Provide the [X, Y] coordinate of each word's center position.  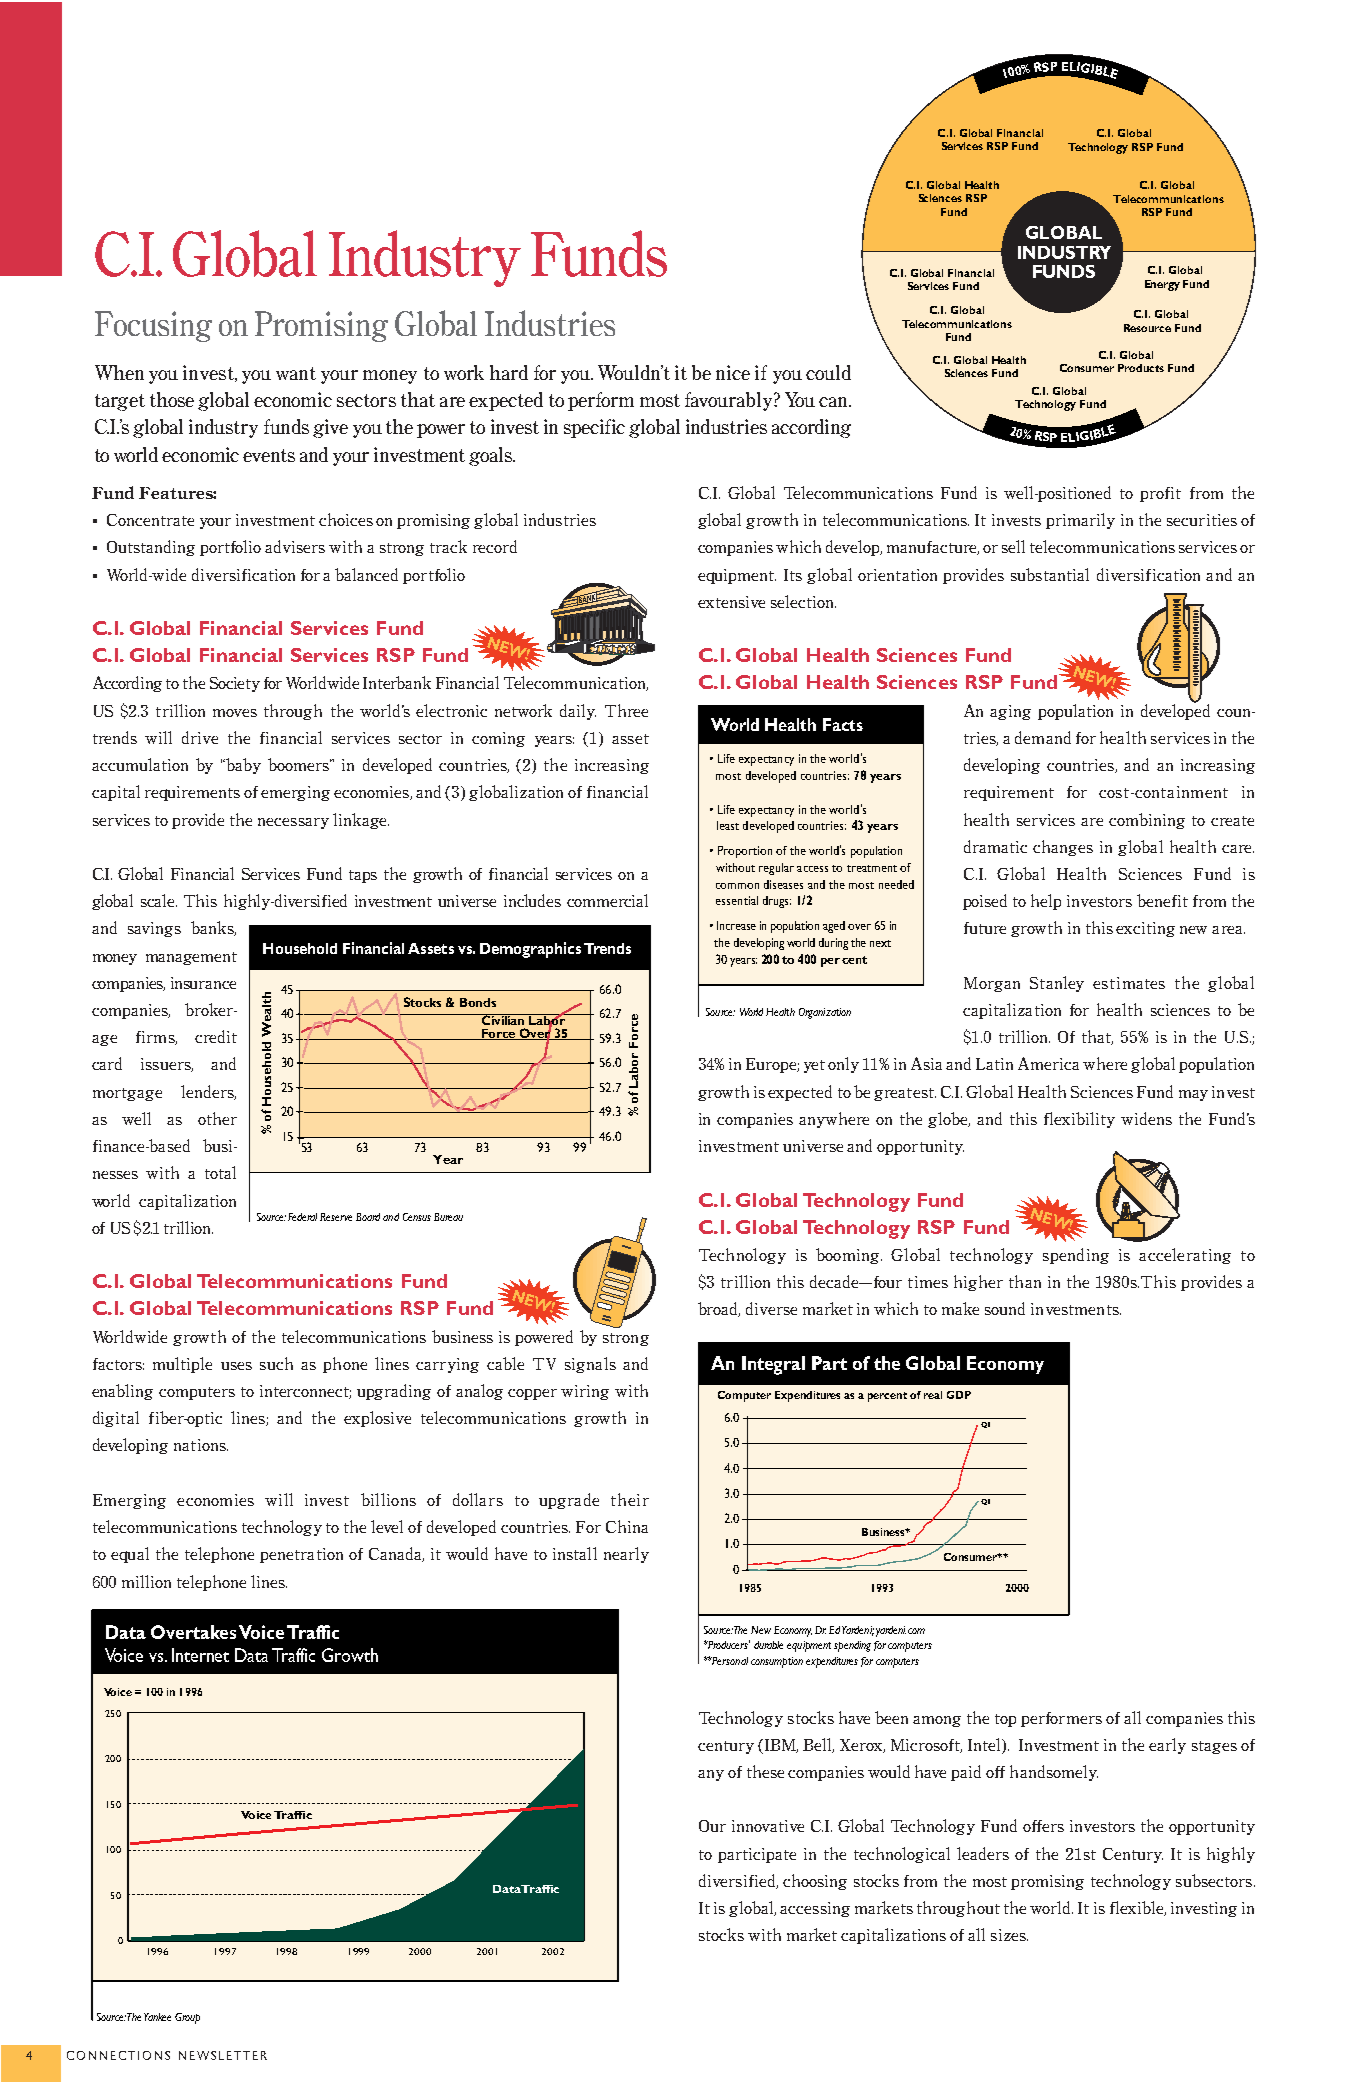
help [1046, 902]
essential [737, 900]
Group [187, 2018]
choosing [815, 1882]
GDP [959, 1395]
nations [201, 1445]
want [296, 373]
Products [1141, 368]
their [630, 1499]
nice [733, 372]
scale [159, 900]
